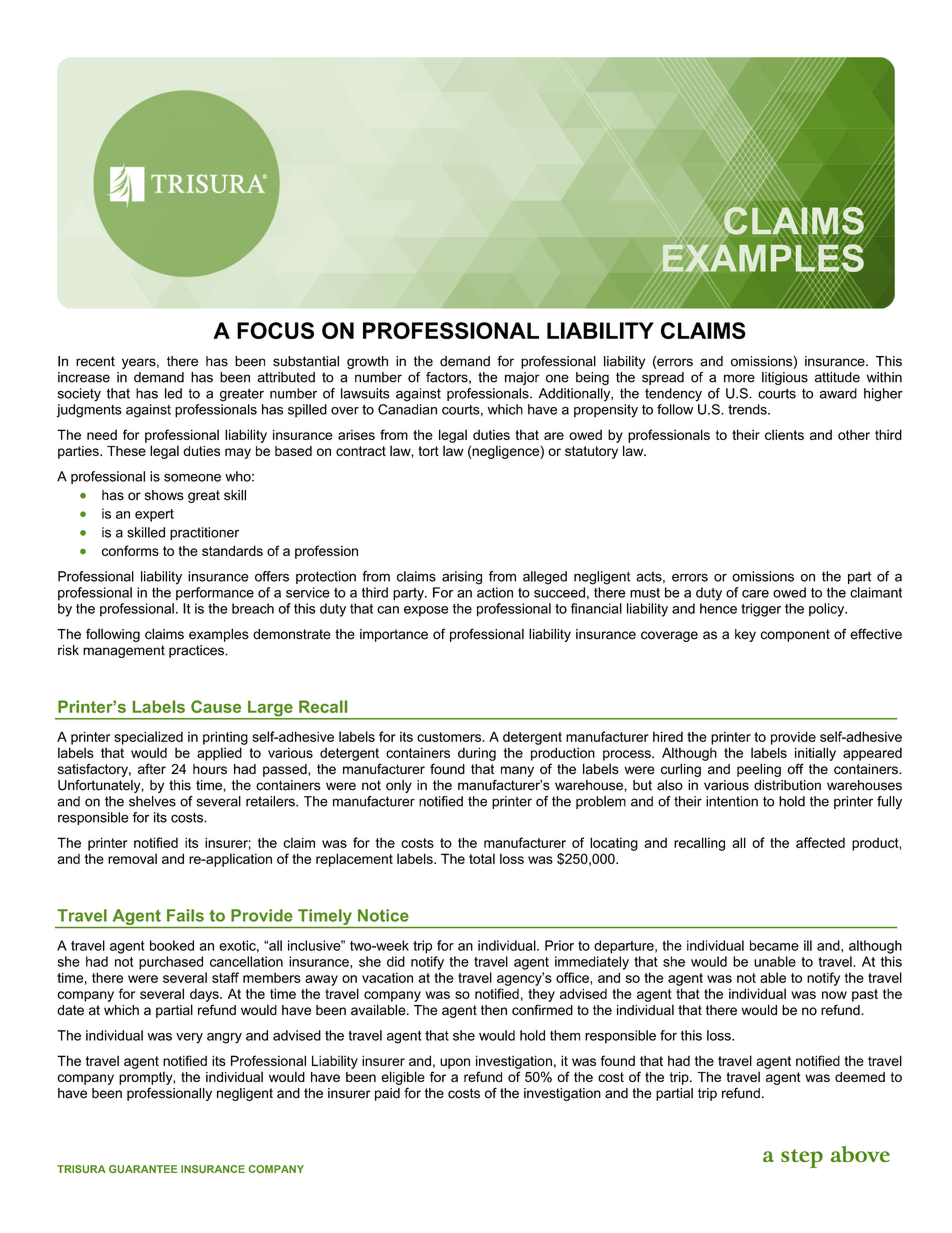  I want to click on expert, so click(154, 515).
